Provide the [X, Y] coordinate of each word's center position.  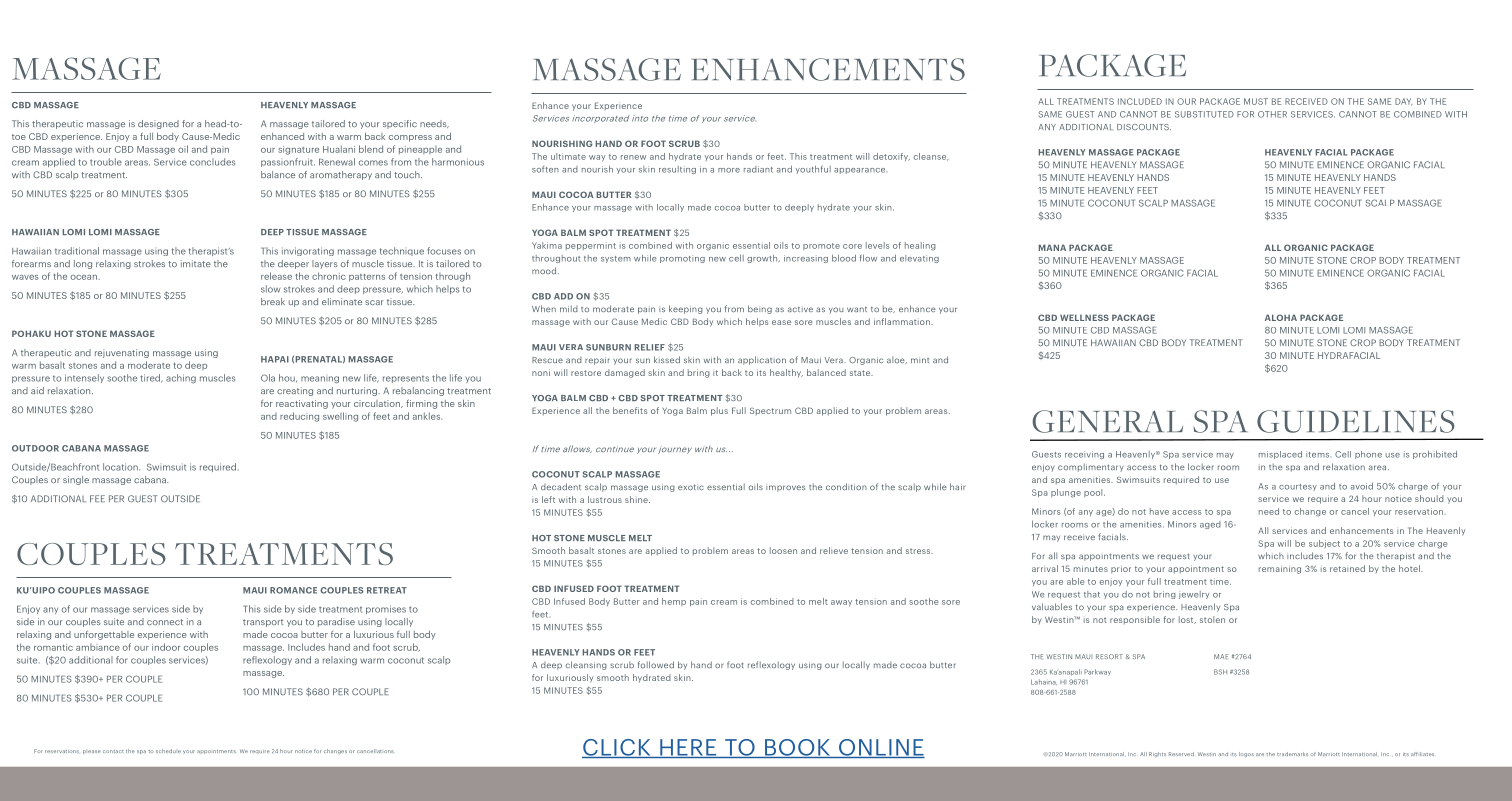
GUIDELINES [1356, 421]
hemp [674, 602]
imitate [196, 263]
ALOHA [1281, 317]
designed [158, 124]
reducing [299, 417]
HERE [688, 748]
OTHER [1272, 114]
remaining [1280, 569]
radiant [758, 169]
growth [763, 259]
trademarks [1292, 754]
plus [719, 411]
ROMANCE [293, 590]
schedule [168, 751]
